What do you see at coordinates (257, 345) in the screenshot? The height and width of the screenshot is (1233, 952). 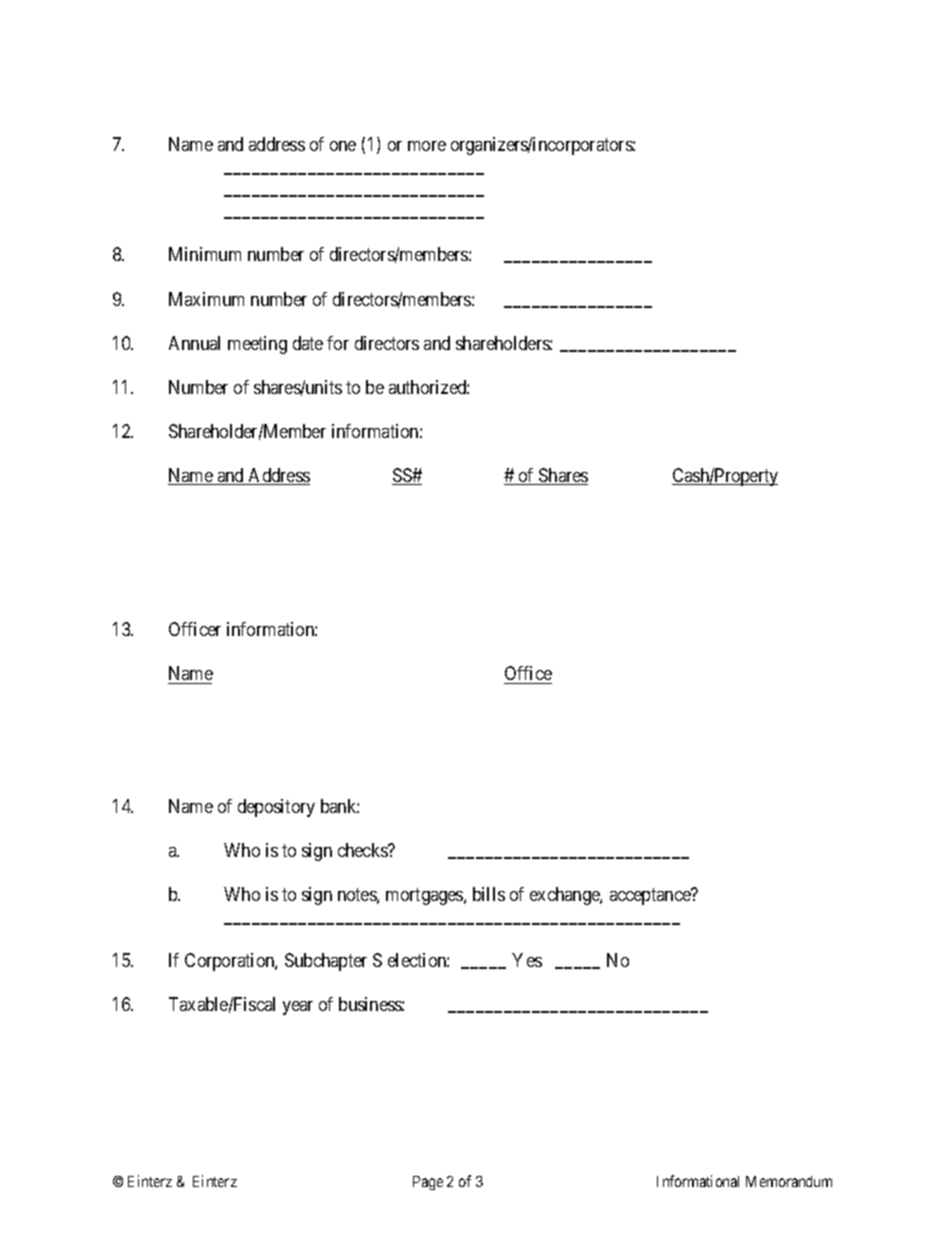 I see `meeting` at bounding box center [257, 345].
